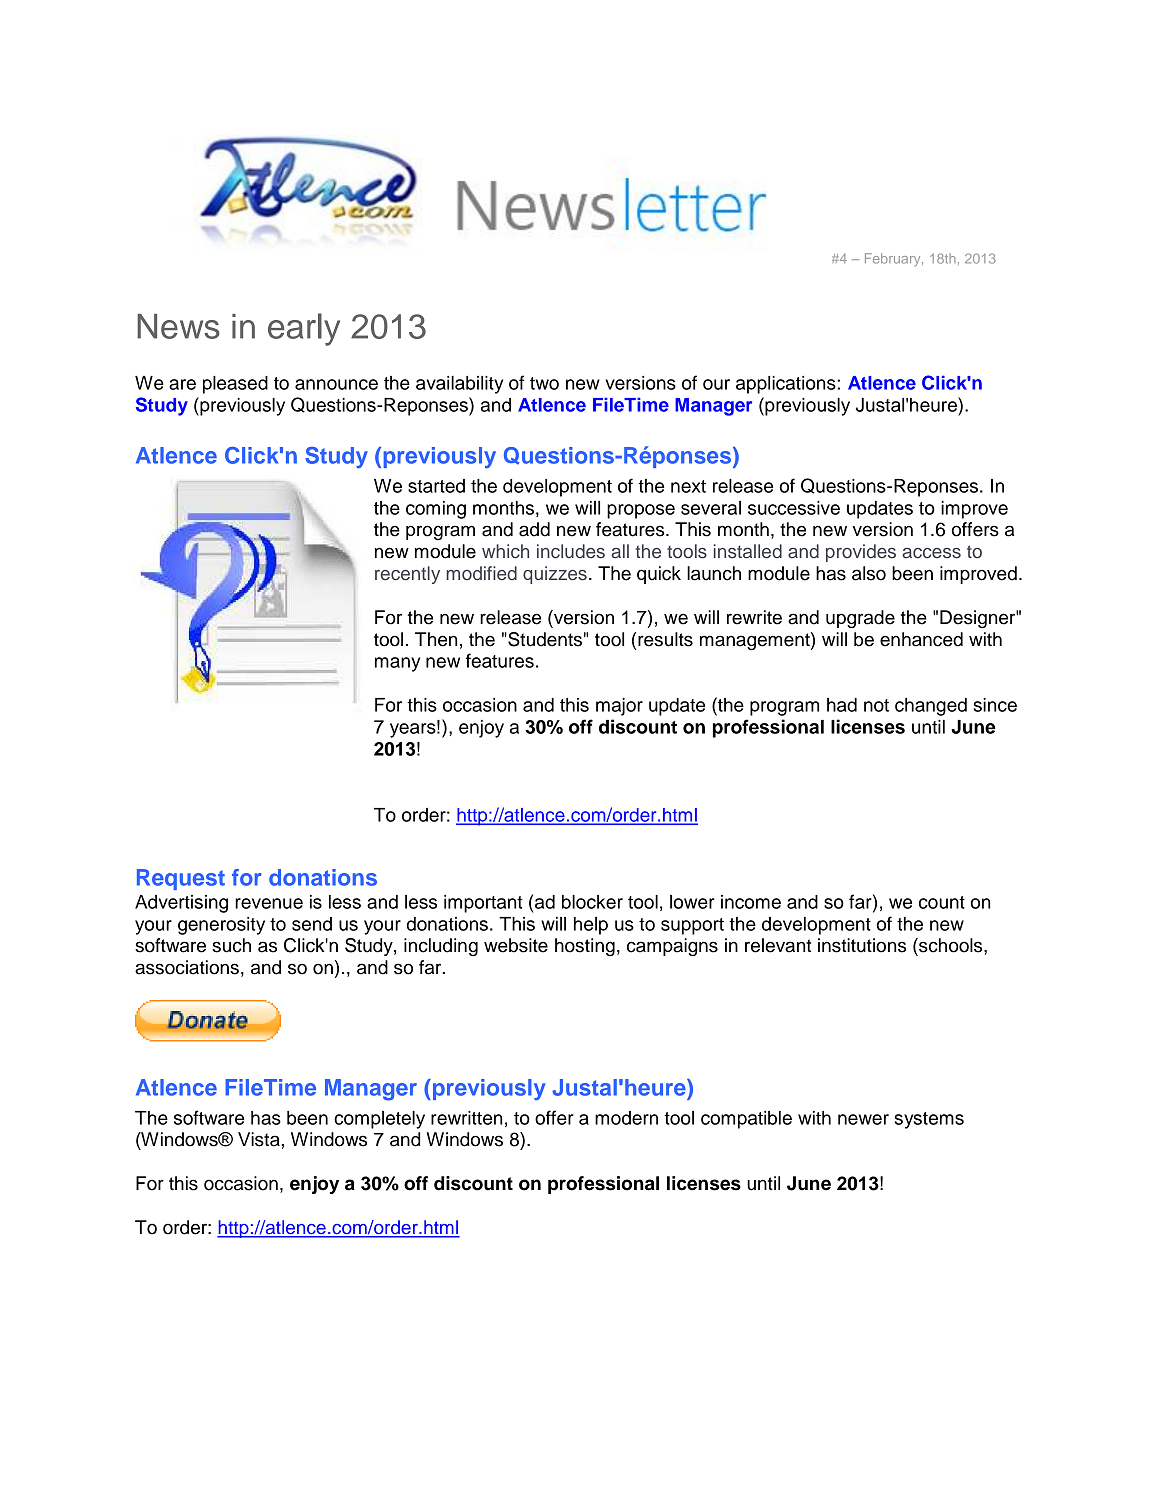  Describe the element at coordinates (626, 1118) in the screenshot. I see `modern` at that location.
